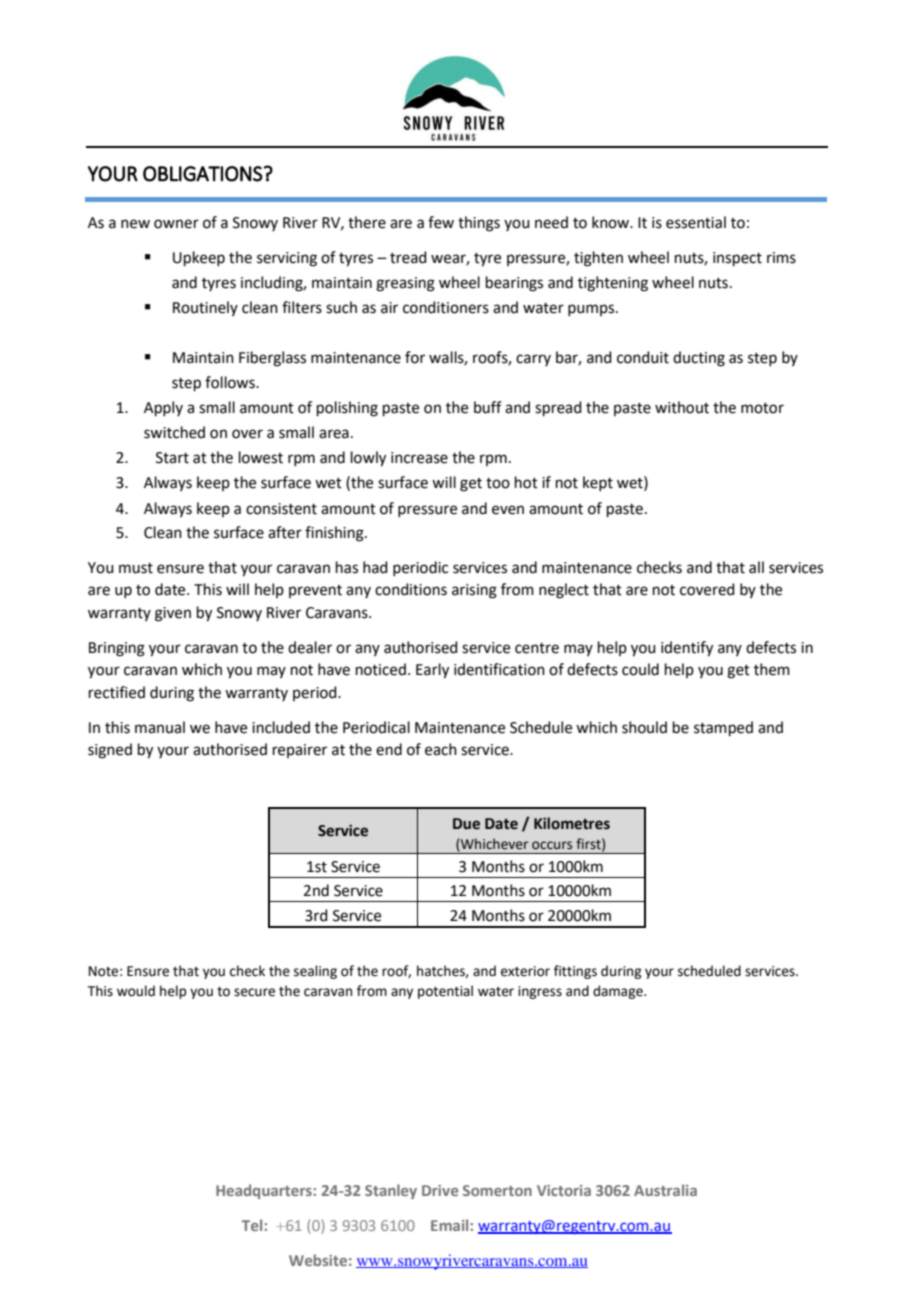  What do you see at coordinates (696, 222) in the screenshot?
I see `essential` at bounding box center [696, 222].
